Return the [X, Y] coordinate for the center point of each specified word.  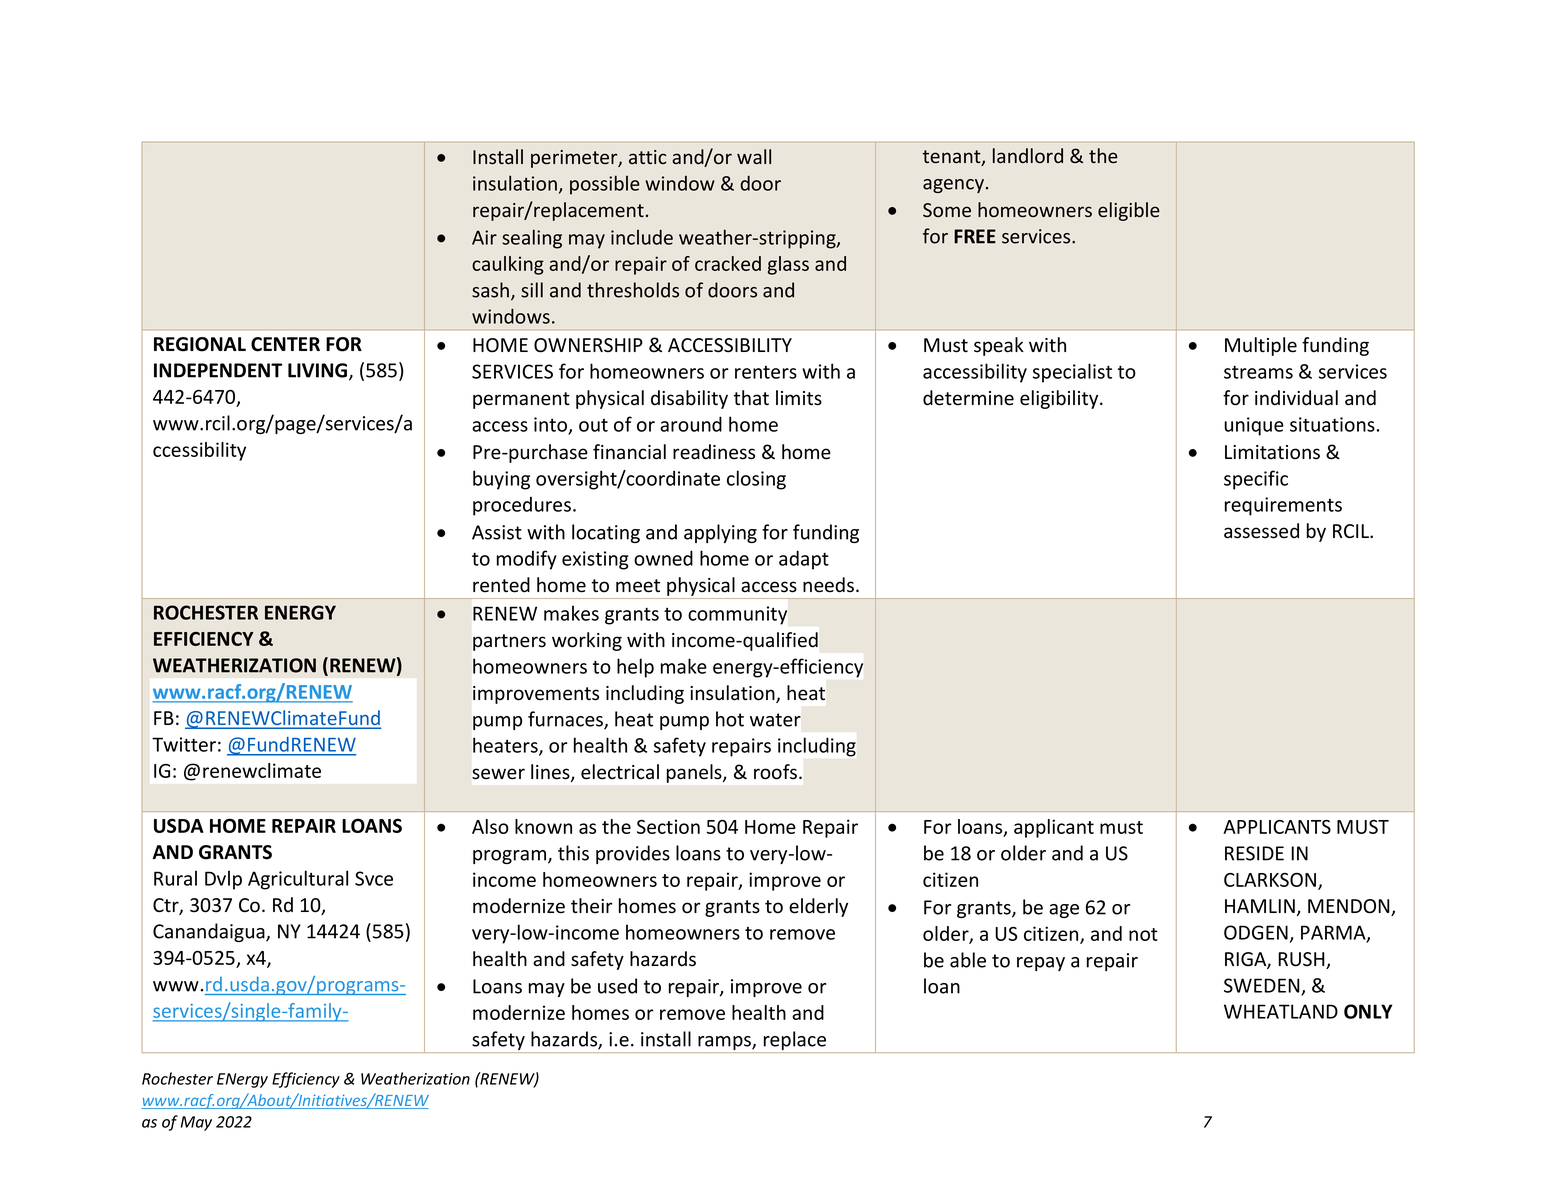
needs [828, 585]
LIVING [319, 371]
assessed [1261, 531]
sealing [532, 239]
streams [1258, 372]
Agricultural [298, 880]
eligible [1129, 211]
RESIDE [1254, 853]
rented [501, 585]
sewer [498, 774]
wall [754, 156]
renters [766, 372]
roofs [775, 772]
